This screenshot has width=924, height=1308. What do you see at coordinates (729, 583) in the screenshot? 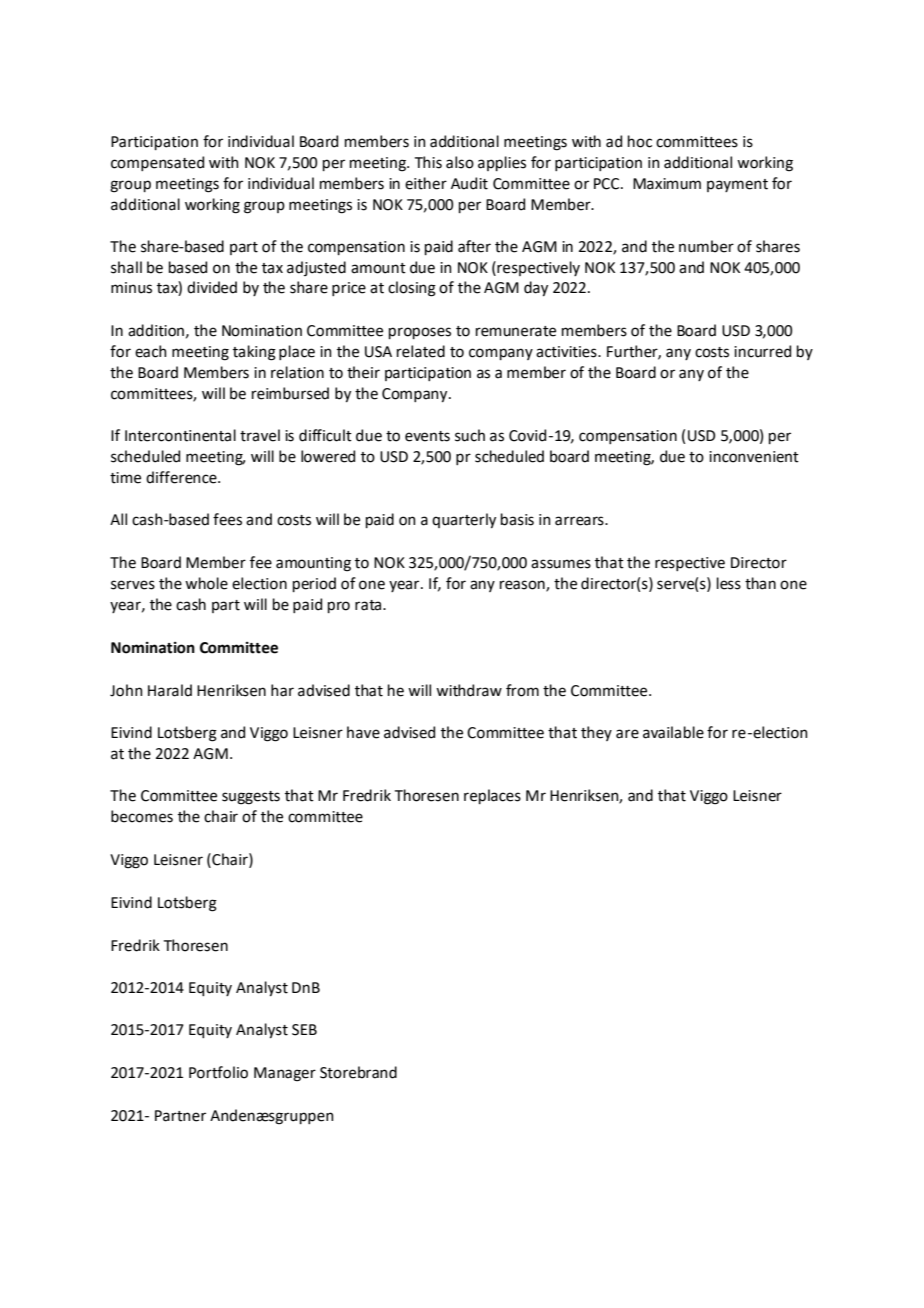
I see `less` at bounding box center [729, 583].
